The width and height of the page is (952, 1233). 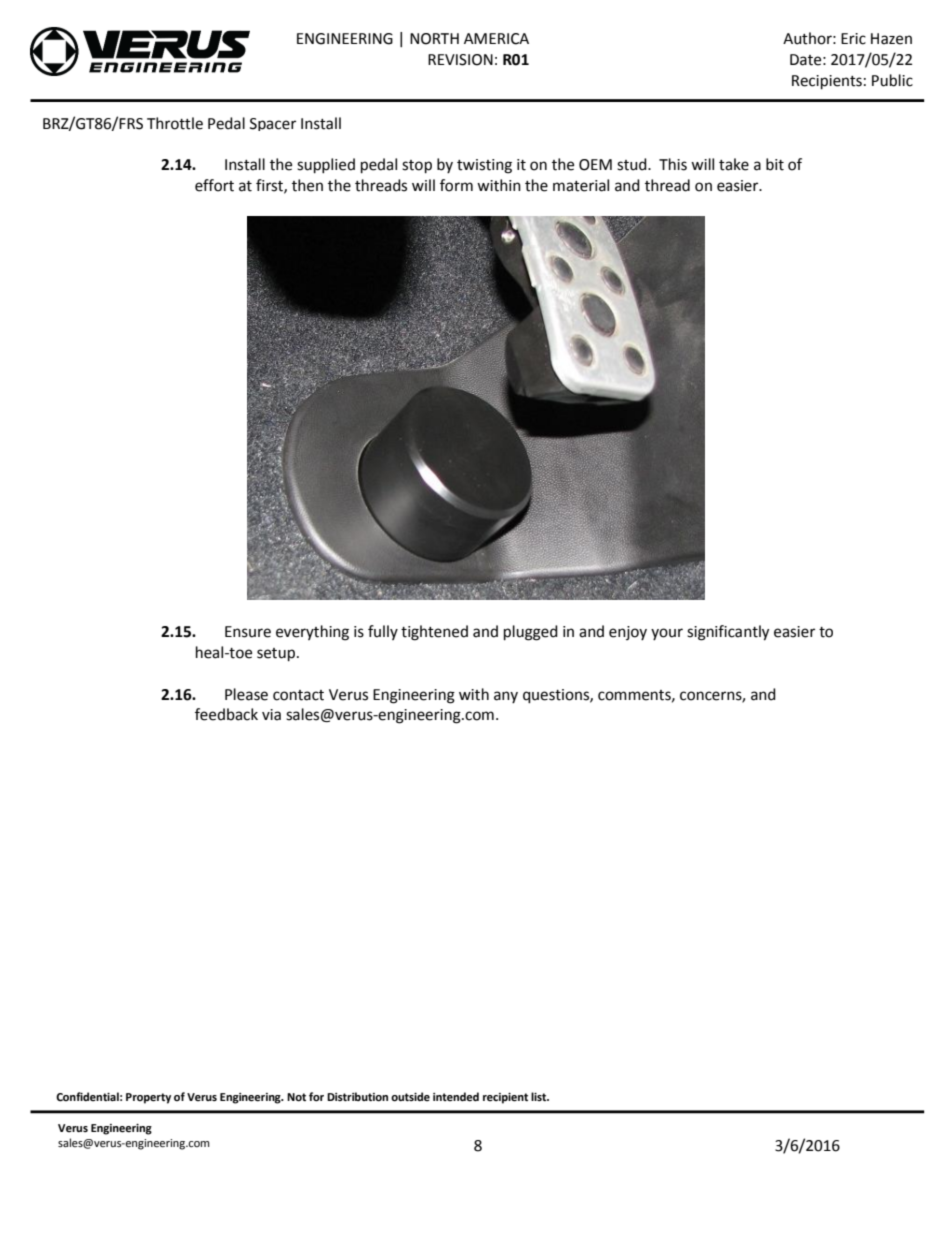 What do you see at coordinates (296, 1097) in the page?
I see `Not` at bounding box center [296, 1097].
